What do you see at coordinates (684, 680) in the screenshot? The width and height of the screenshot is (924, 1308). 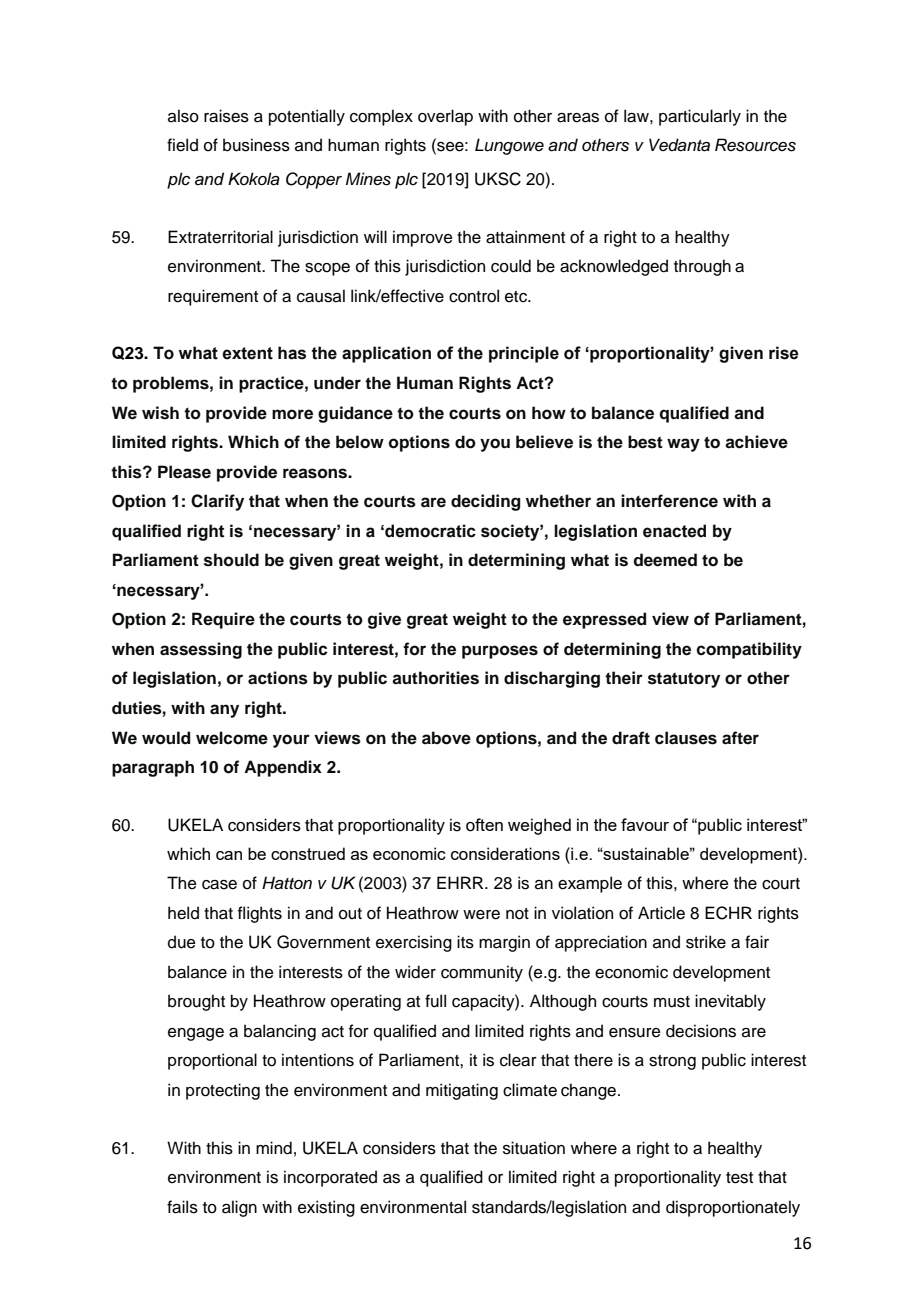 I see `statutory` at bounding box center [684, 680].
